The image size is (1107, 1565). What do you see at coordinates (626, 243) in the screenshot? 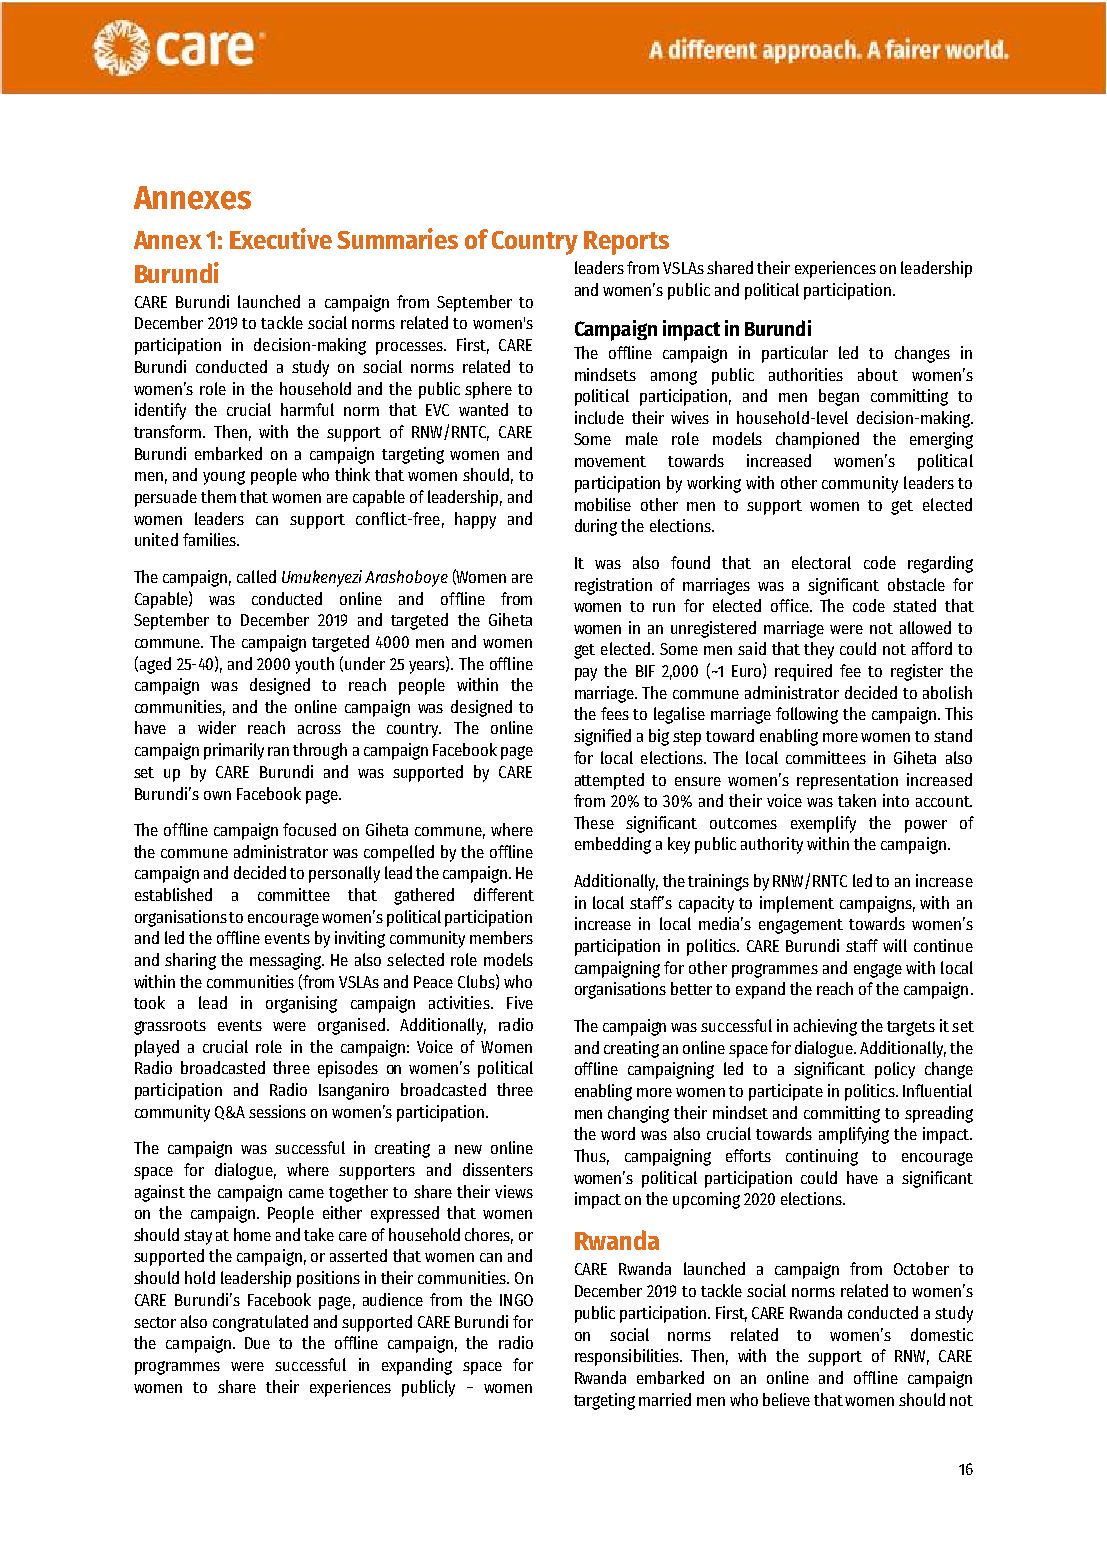
I see `Reports` at bounding box center [626, 243].
